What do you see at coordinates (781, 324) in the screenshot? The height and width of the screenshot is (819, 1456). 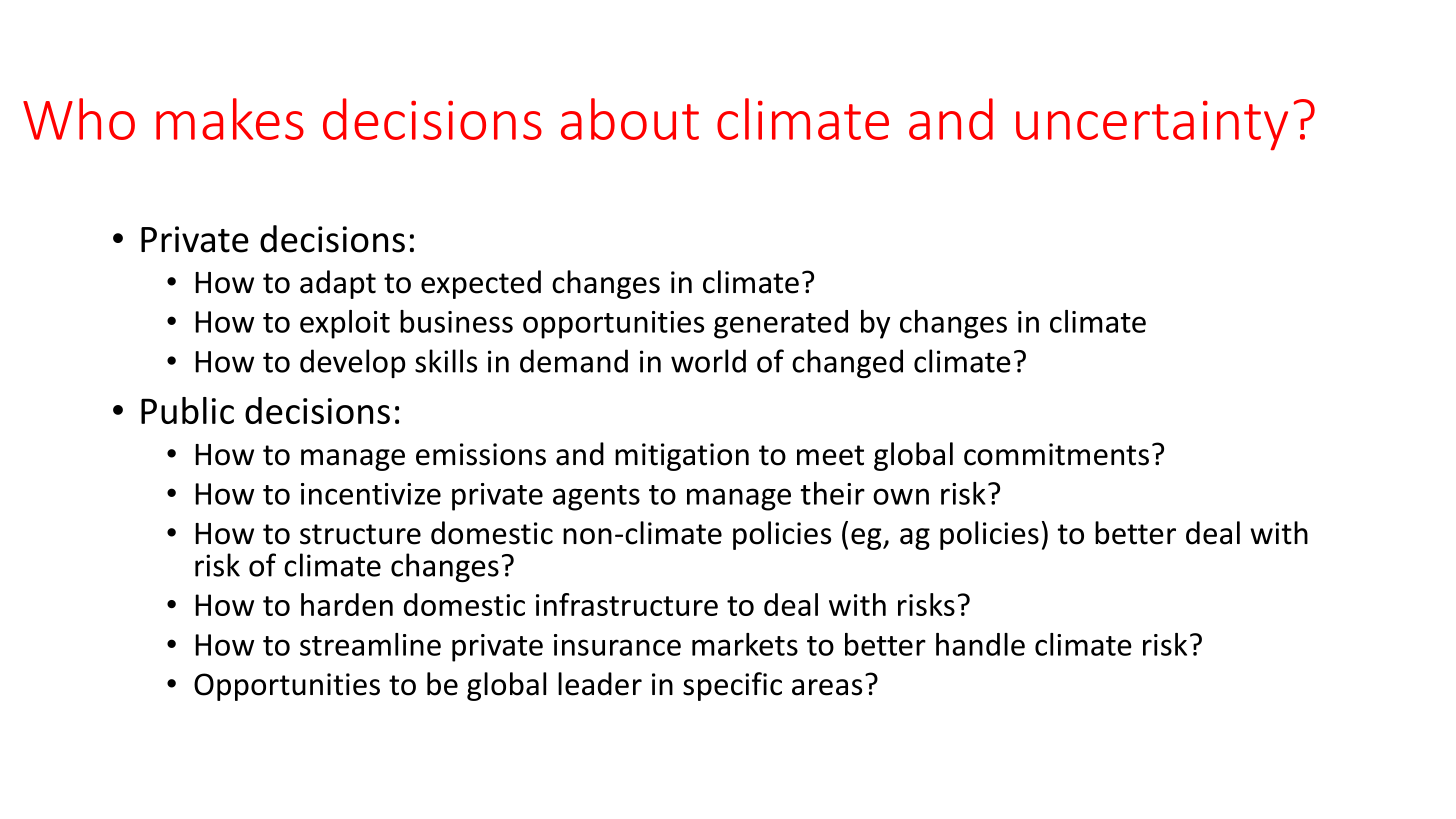 I see `generated` at bounding box center [781, 324].
